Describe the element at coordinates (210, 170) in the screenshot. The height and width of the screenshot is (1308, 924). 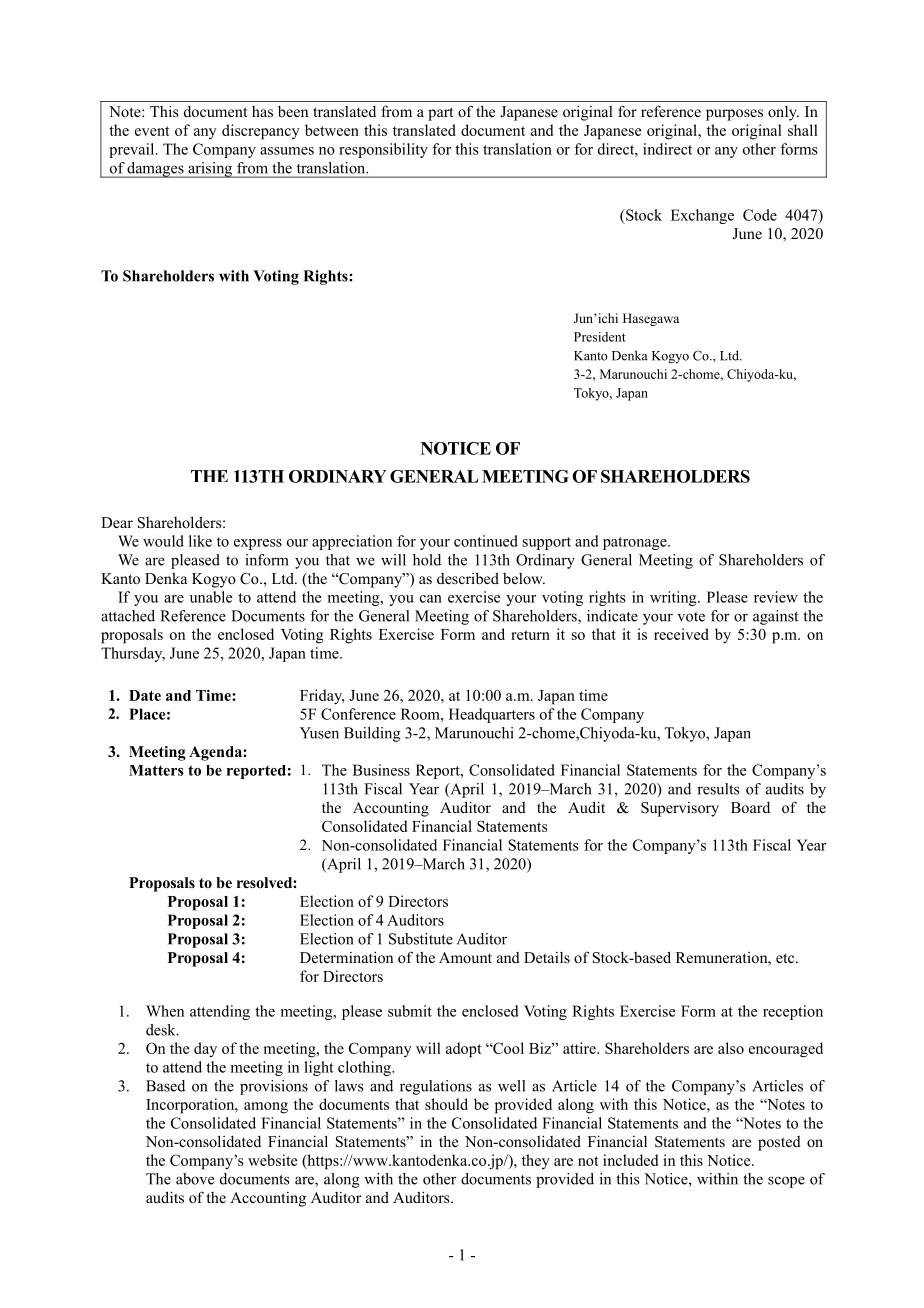
I see `arising` at that location.
